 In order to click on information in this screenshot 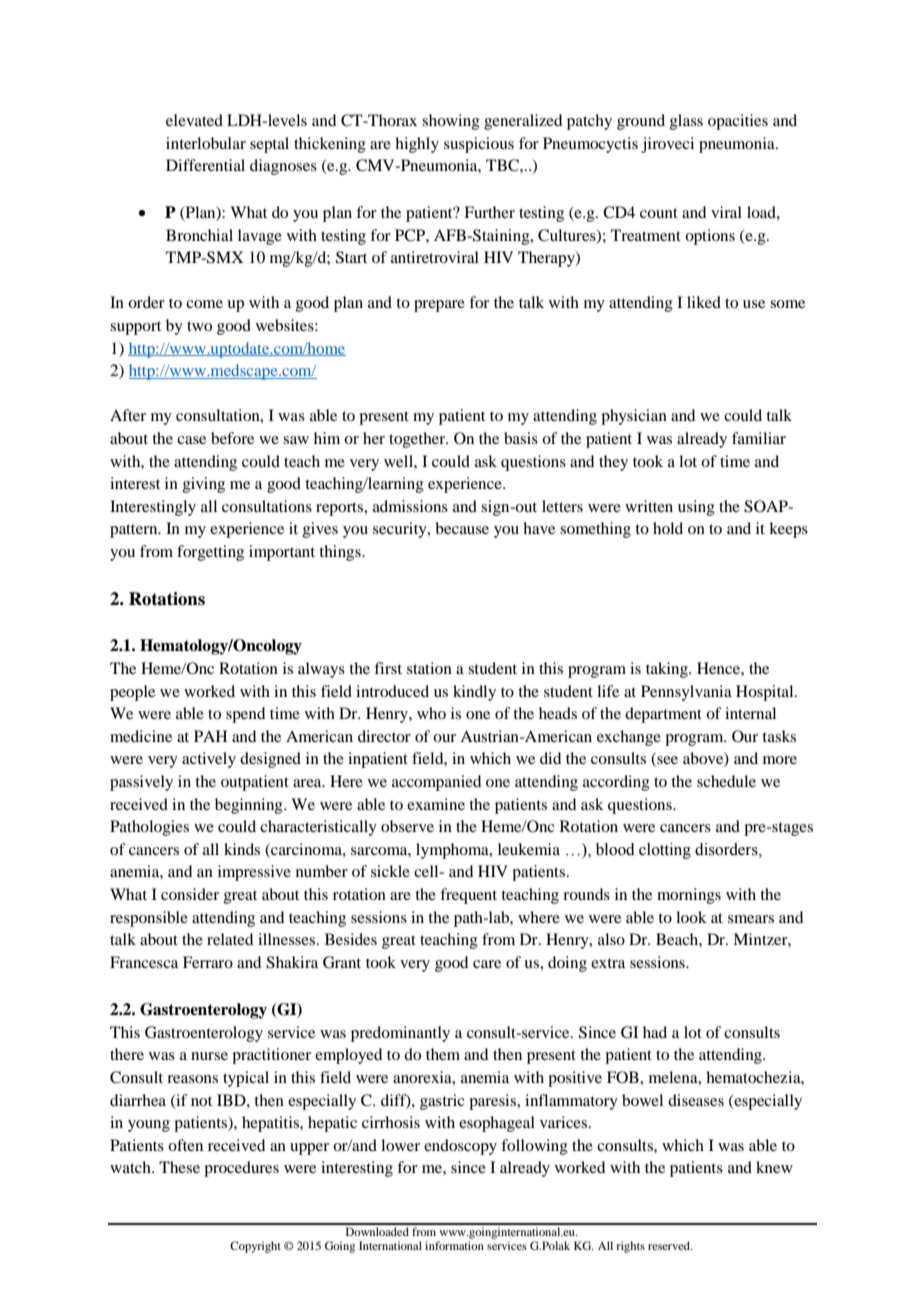, I will do `click(454, 1245)`.
